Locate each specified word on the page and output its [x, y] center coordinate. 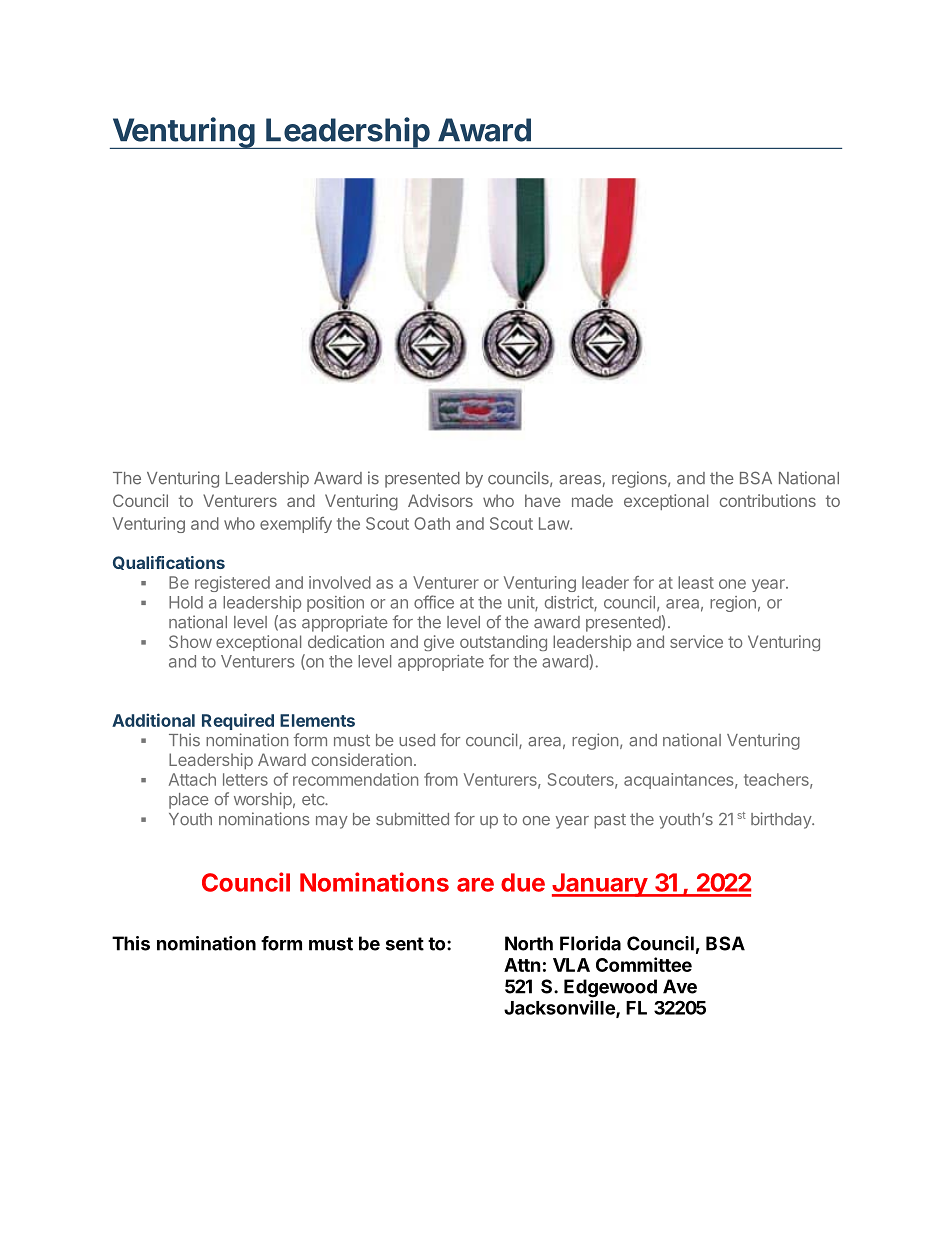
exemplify [296, 525]
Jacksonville [560, 1008]
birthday [782, 820]
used [417, 740]
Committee [644, 964]
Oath [432, 523]
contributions [768, 500]
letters [245, 779]
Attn [522, 965]
